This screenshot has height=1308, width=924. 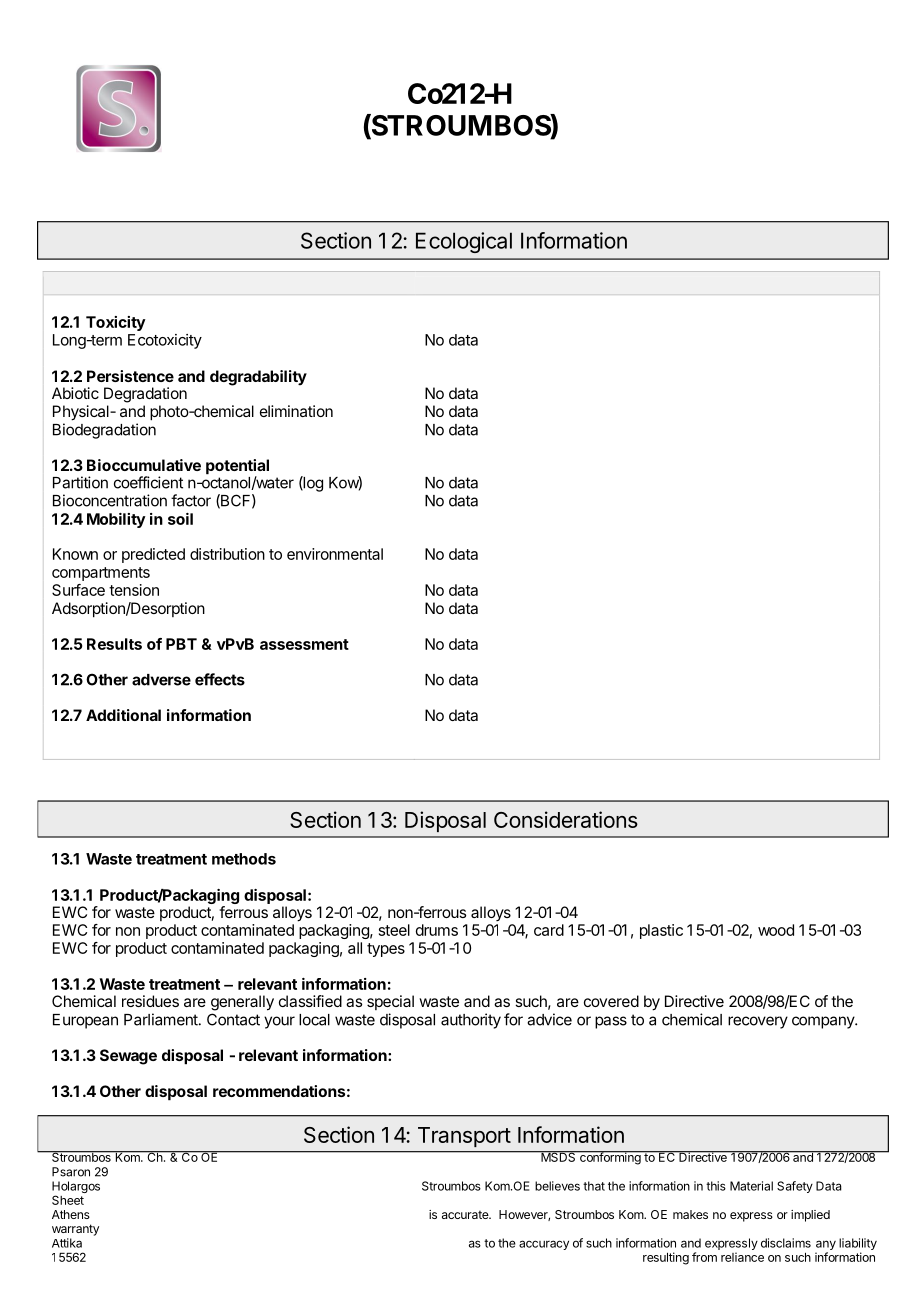 I want to click on Additional, so click(x=123, y=715).
